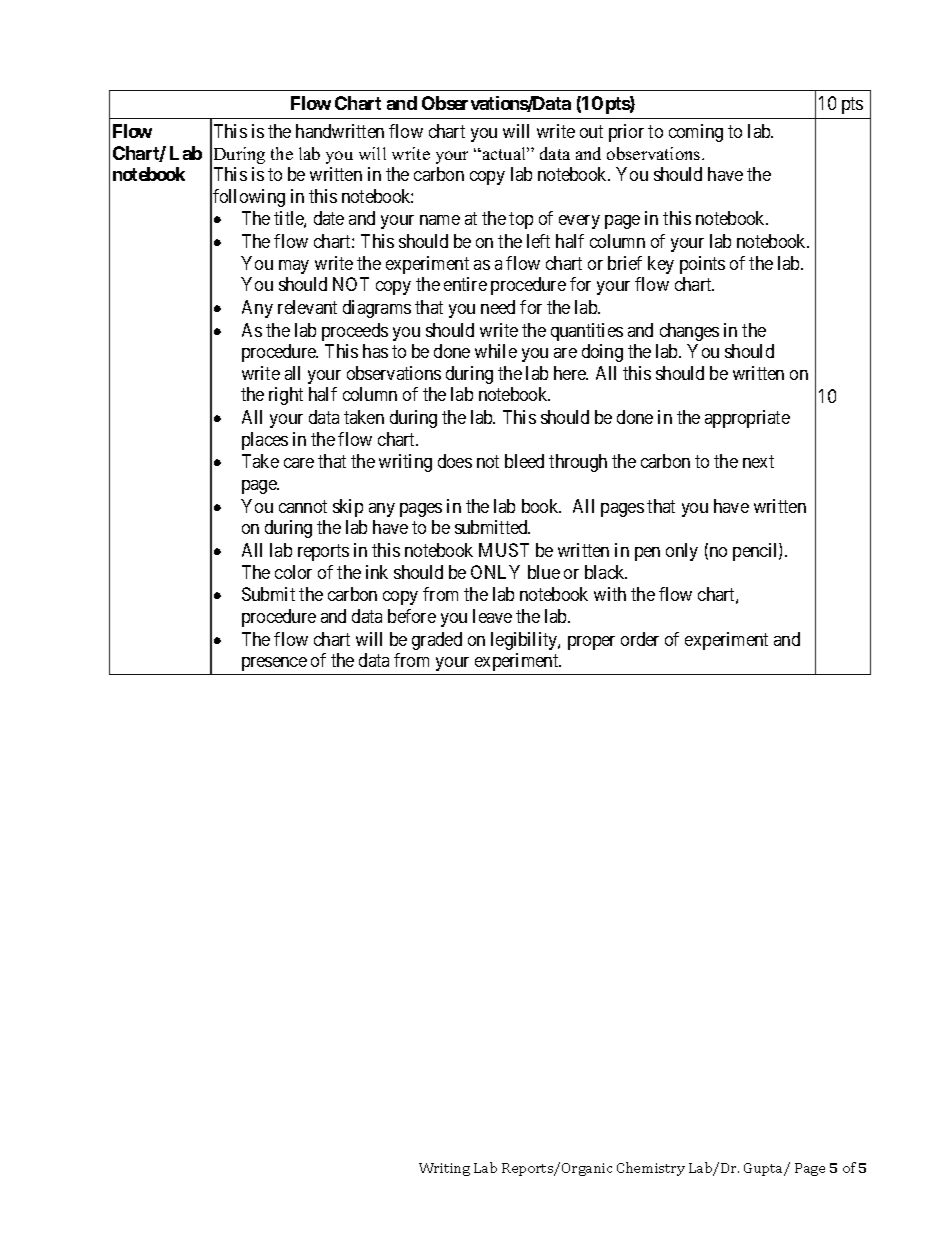 Image resolution: width=952 pixels, height=1233 pixels. I want to click on date, so click(329, 218).
